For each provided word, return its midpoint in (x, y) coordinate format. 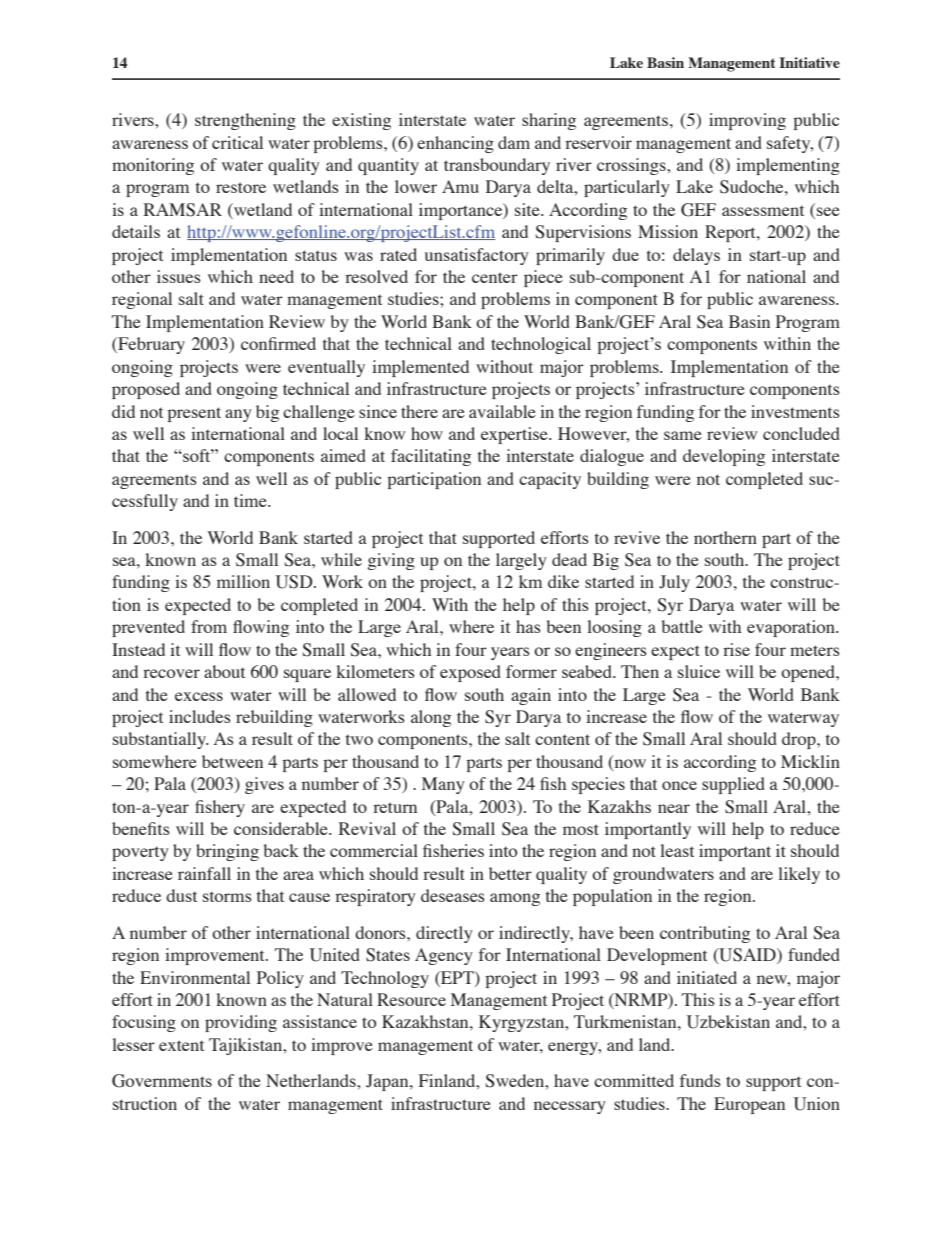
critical (237, 142)
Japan (388, 1082)
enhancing (455, 144)
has (528, 626)
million (243, 581)
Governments (162, 1081)
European (749, 1105)
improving (747, 121)
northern (725, 537)
